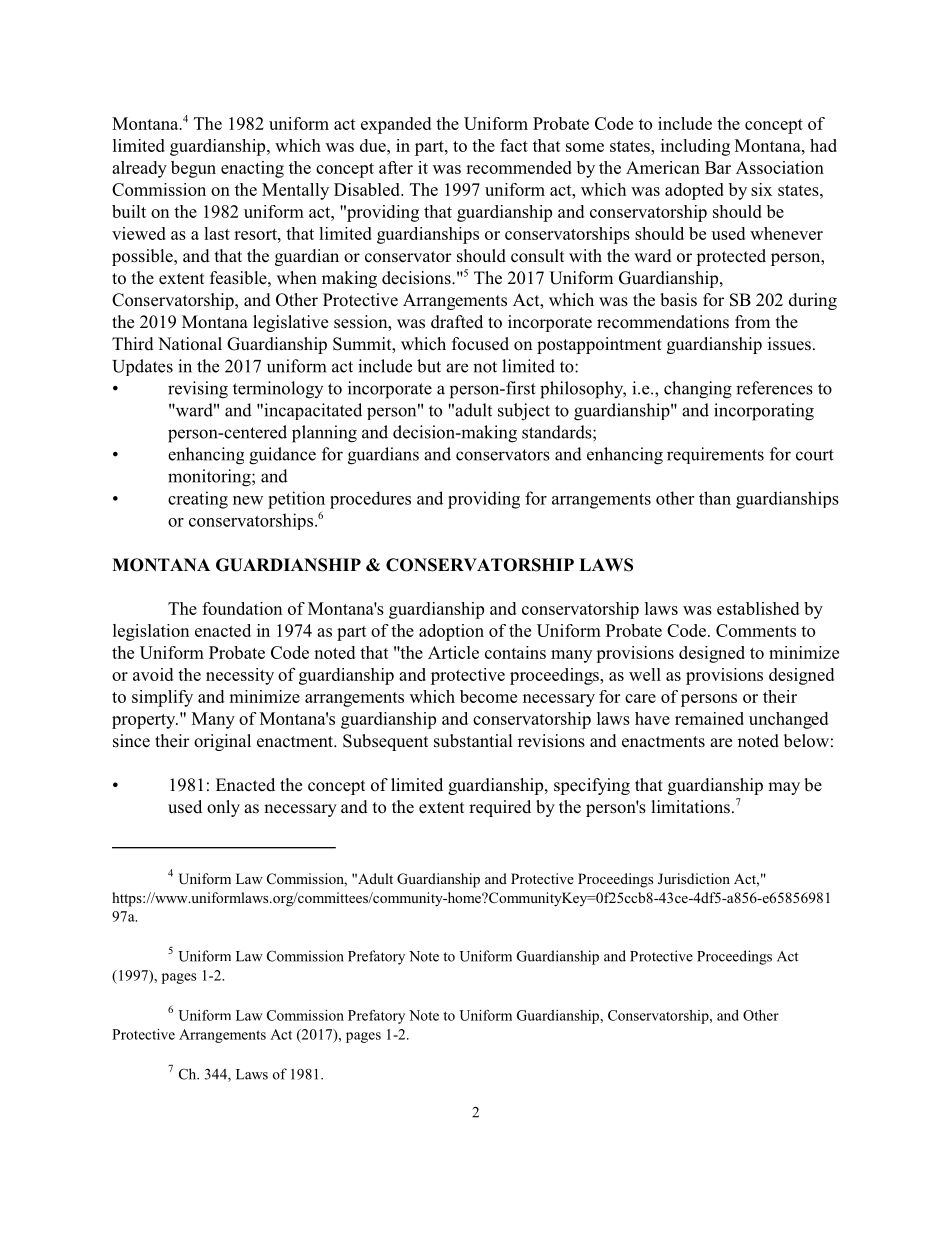  What do you see at coordinates (488, 696) in the document?
I see `become` at bounding box center [488, 696].
